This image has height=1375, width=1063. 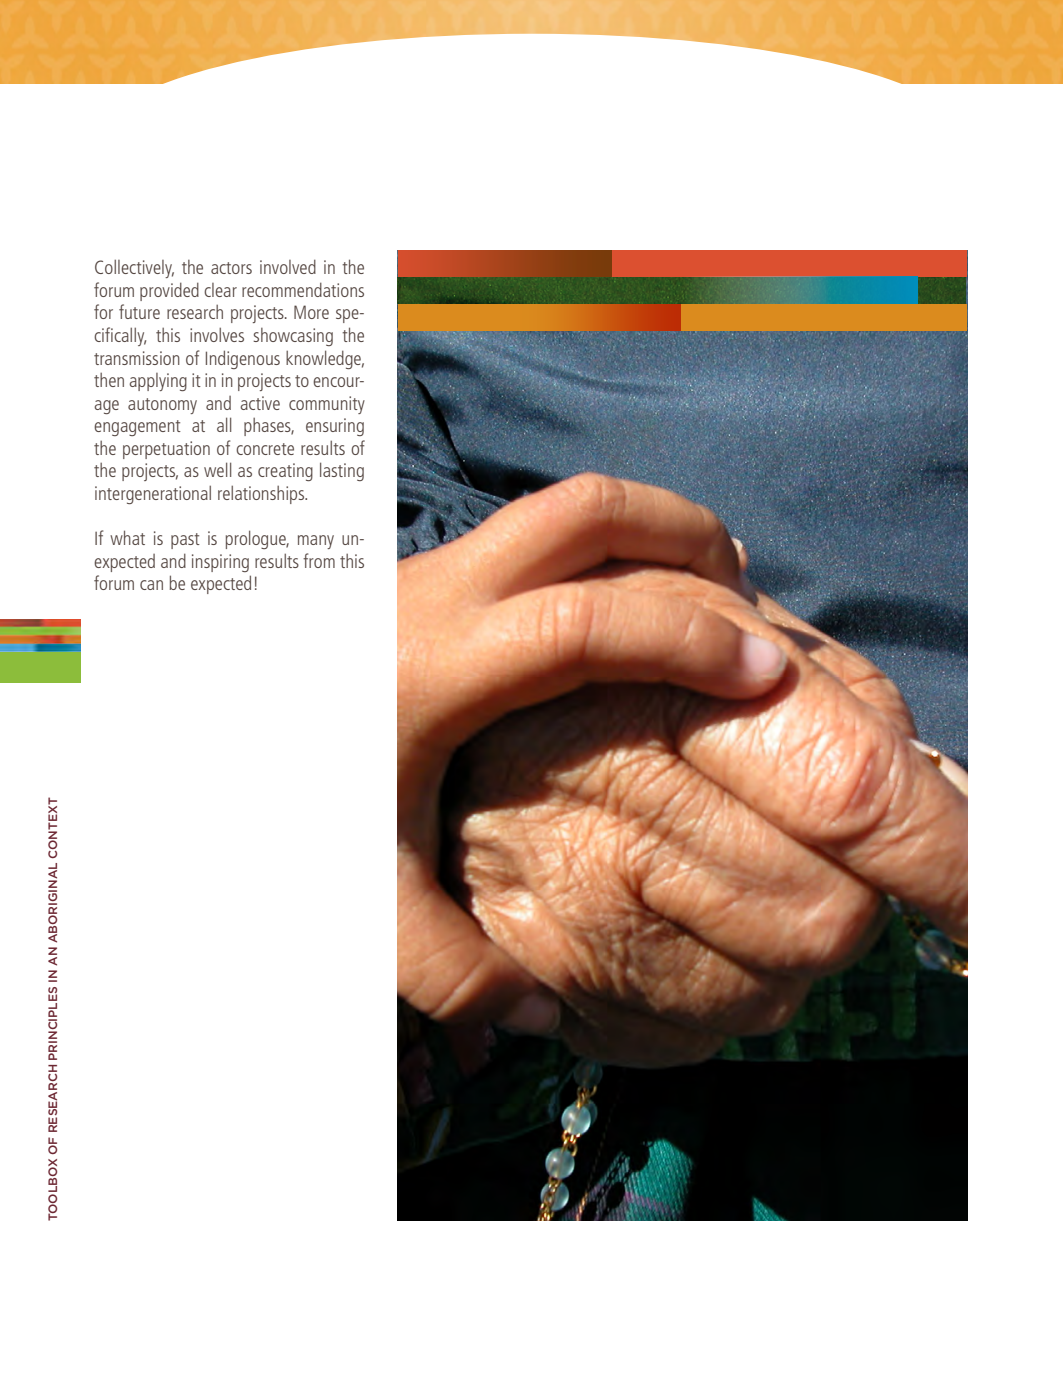 I want to click on inspiring, so click(x=220, y=563).
